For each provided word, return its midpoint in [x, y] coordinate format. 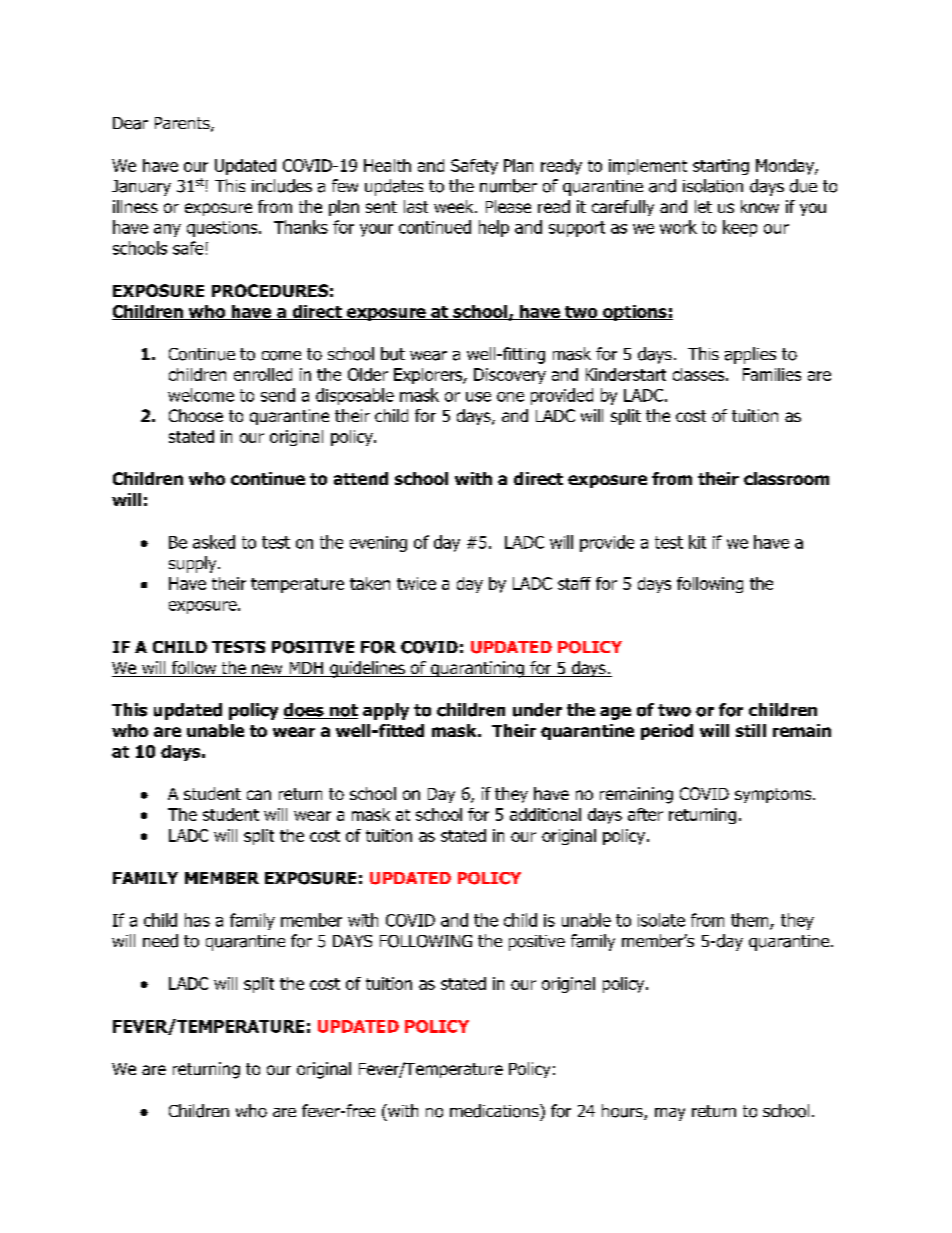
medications [495, 1111]
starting [721, 167]
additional [545, 814]
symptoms [774, 795]
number [508, 186]
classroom [786, 478]
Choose [196, 415]
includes [282, 186]
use [478, 397]
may [670, 1114]
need [160, 941]
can [259, 795]
